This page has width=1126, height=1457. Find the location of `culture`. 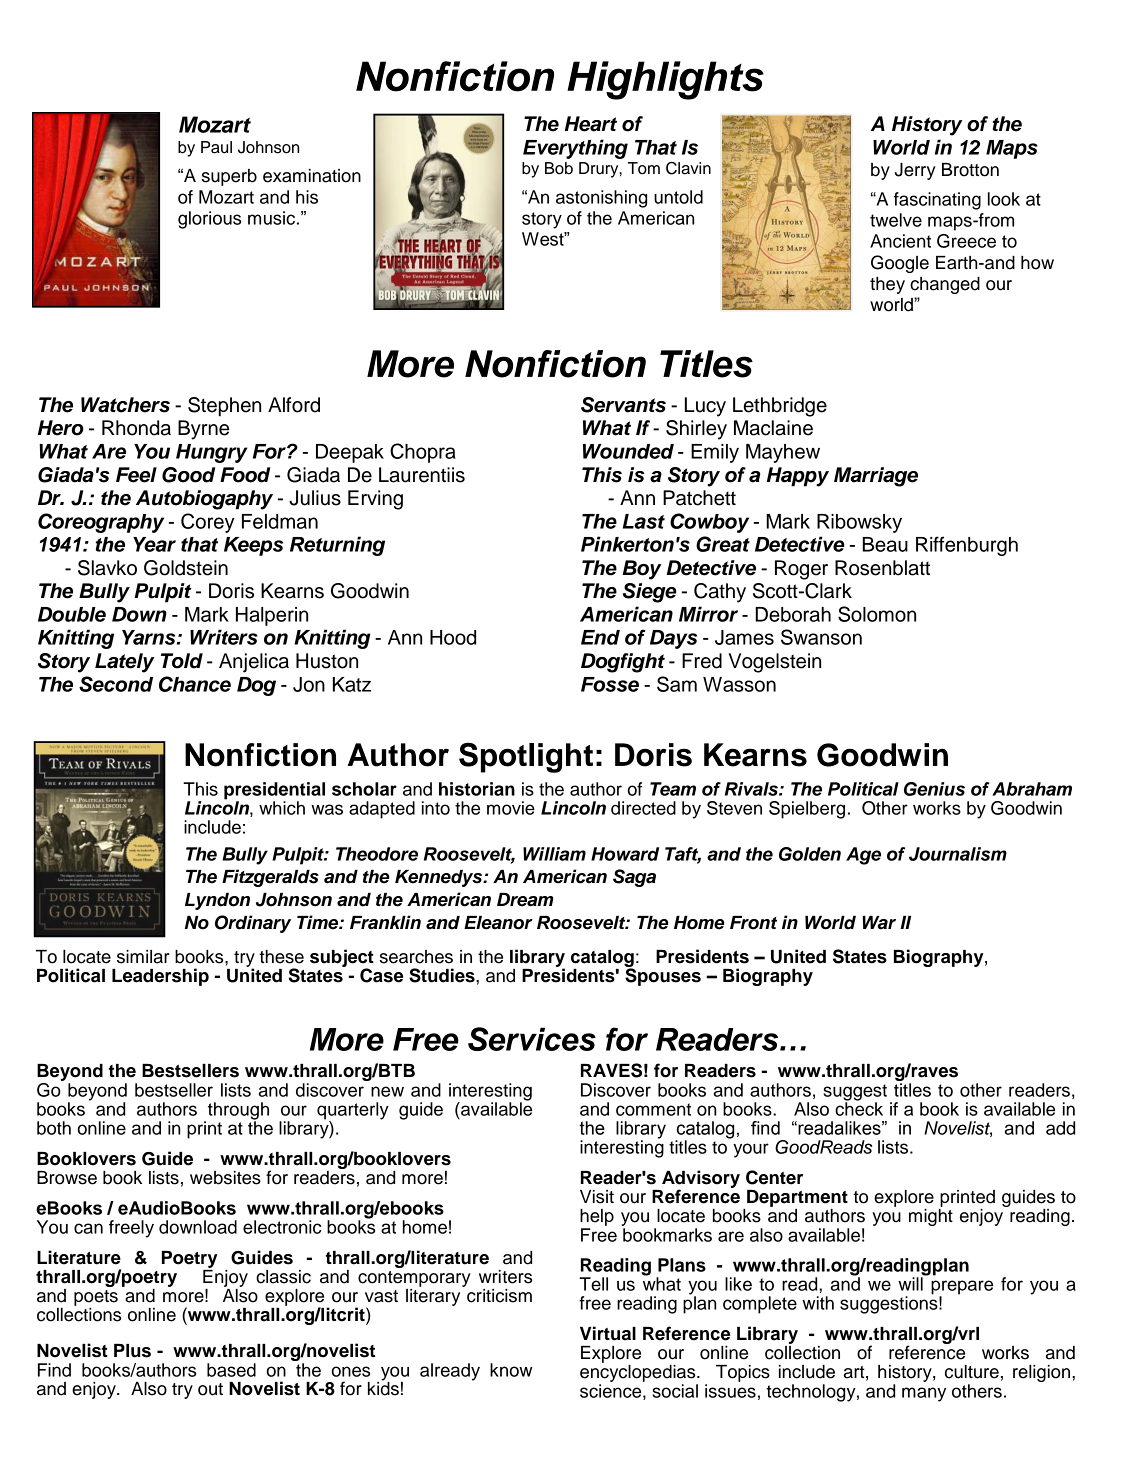

culture is located at coordinates (972, 1372).
